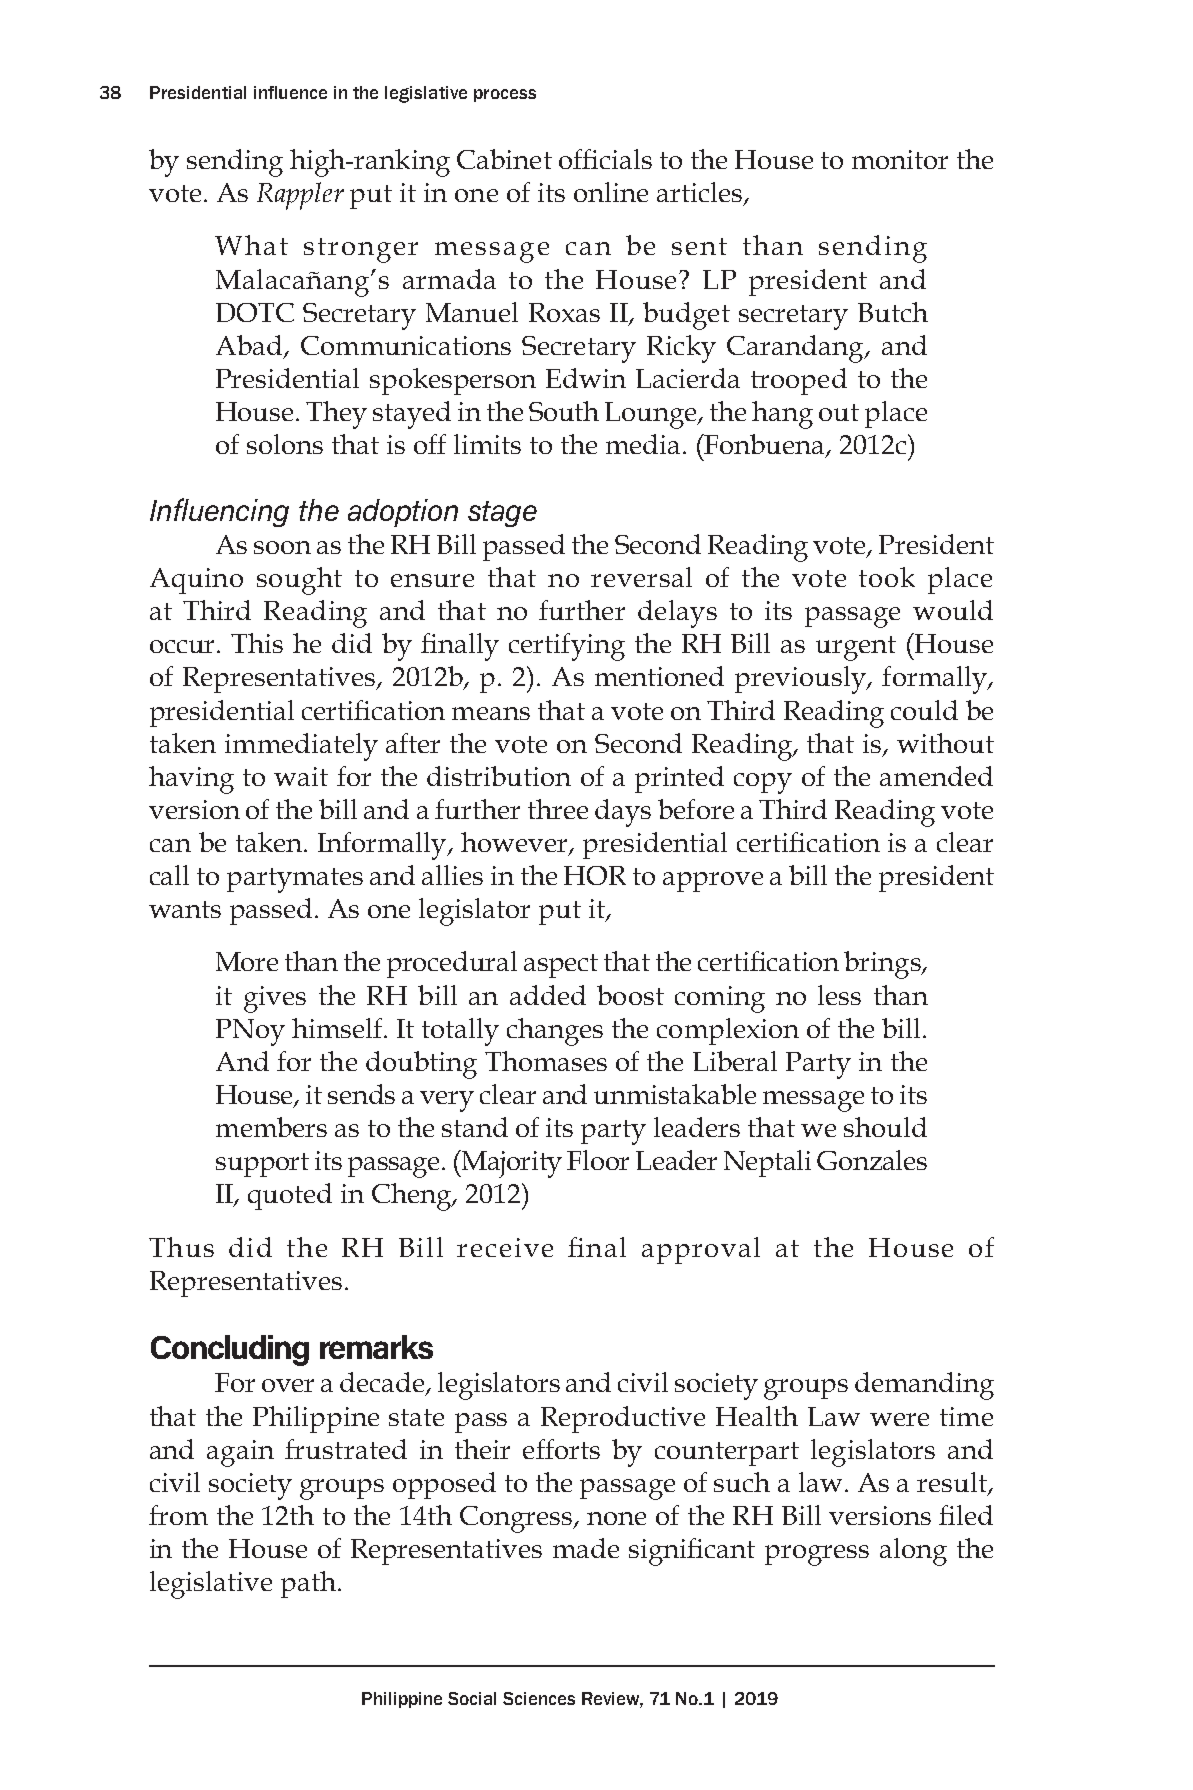 The width and height of the image is (1193, 1790). Describe the element at coordinates (290, 92) in the image. I see `influence` at that location.
